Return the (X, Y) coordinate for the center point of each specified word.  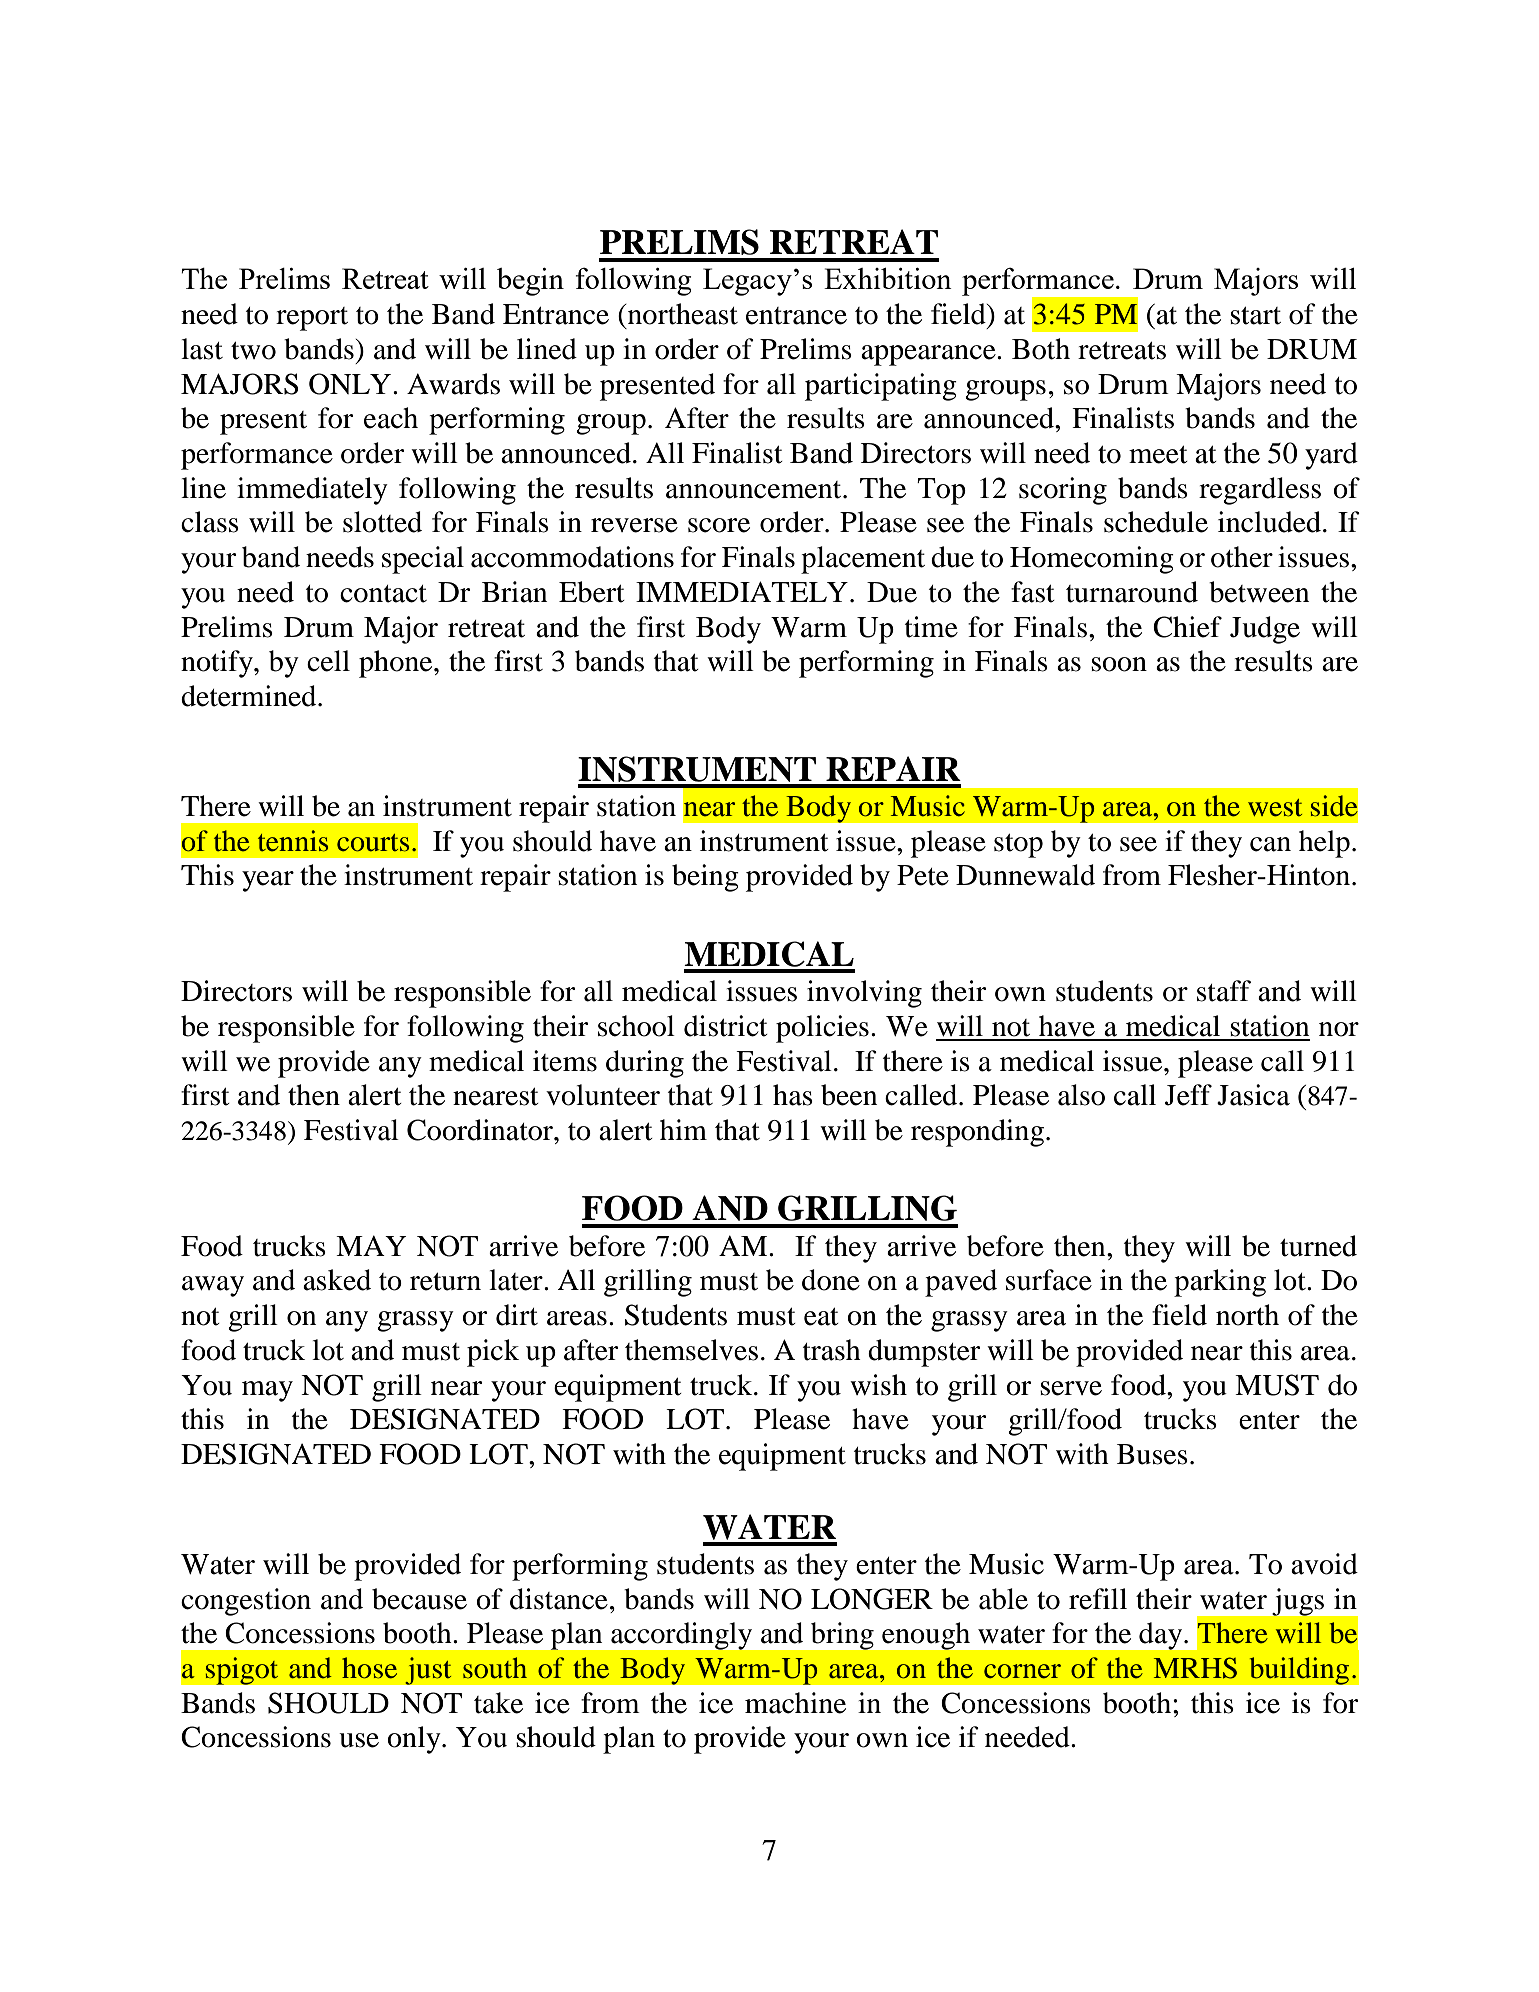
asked (337, 1280)
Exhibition (888, 278)
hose (369, 1668)
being (705, 878)
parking (1220, 1283)
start (1255, 316)
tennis (293, 841)
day (1162, 1636)
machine (795, 1703)
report (312, 319)
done (831, 1280)
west (1275, 808)
